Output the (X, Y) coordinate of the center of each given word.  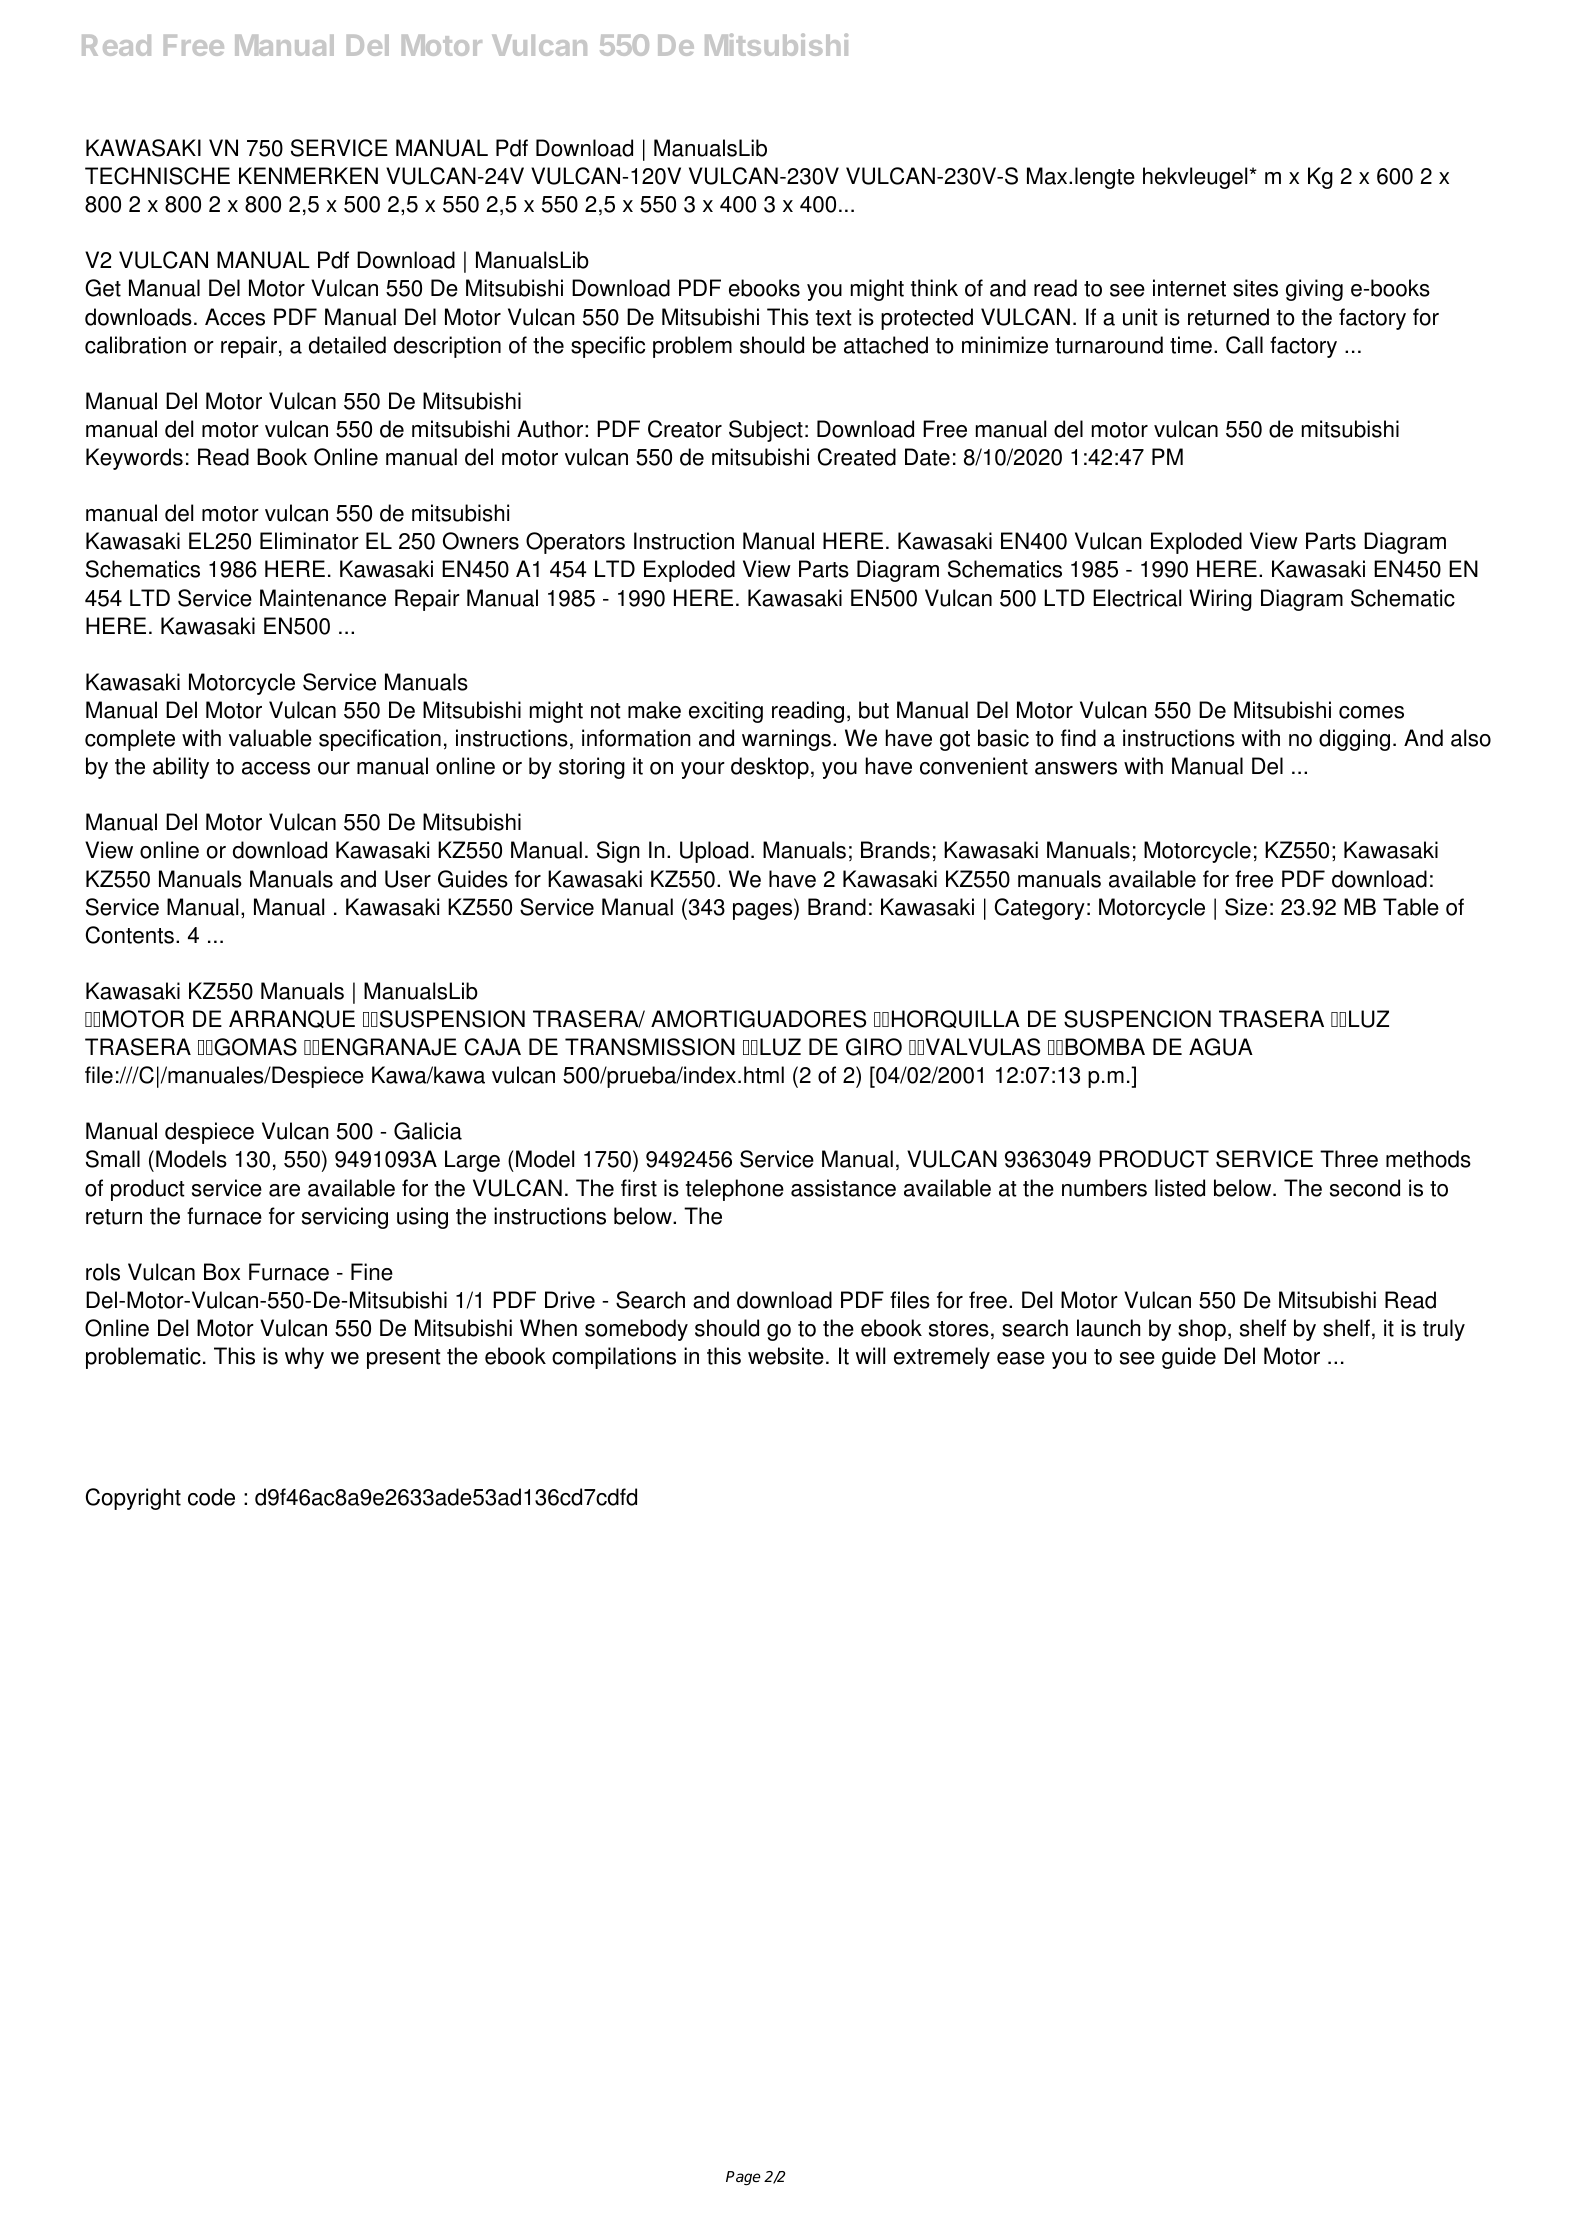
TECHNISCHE (157, 176)
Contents (130, 935)
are (284, 1190)
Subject (766, 431)
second (1365, 1188)
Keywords (134, 459)
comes (1371, 712)
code (211, 1497)
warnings (786, 740)
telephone (735, 1190)
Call (1244, 345)
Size (1246, 907)
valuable (270, 738)
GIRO (874, 1047)
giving (1314, 290)
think (934, 288)
